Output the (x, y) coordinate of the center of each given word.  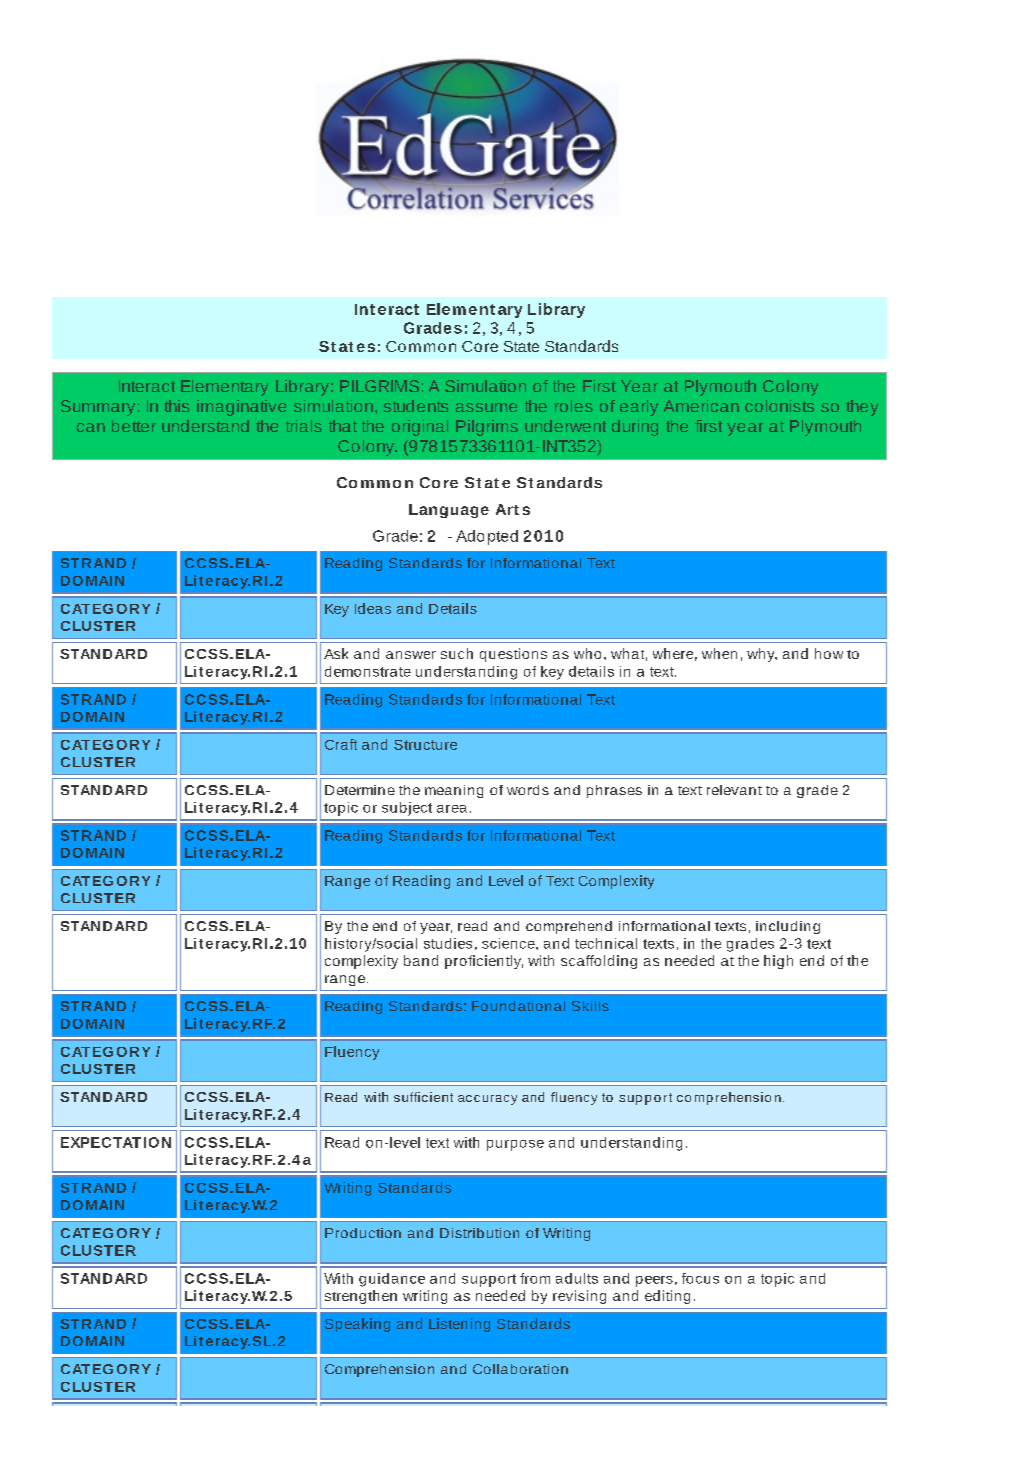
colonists (779, 406)
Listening (459, 1325)
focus (700, 1278)
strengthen (361, 1297)
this (176, 406)
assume (486, 407)
